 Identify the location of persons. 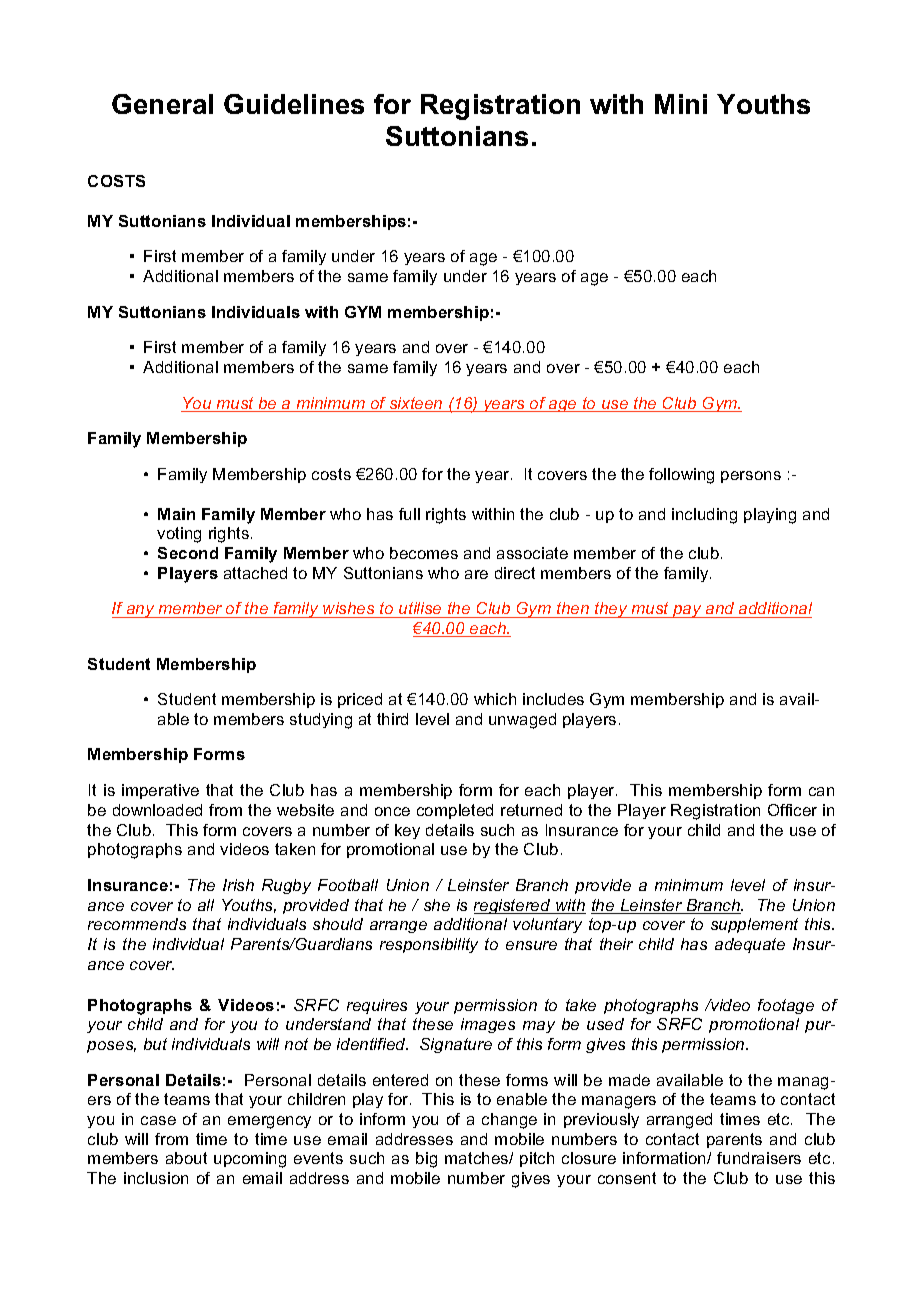
(751, 477).
